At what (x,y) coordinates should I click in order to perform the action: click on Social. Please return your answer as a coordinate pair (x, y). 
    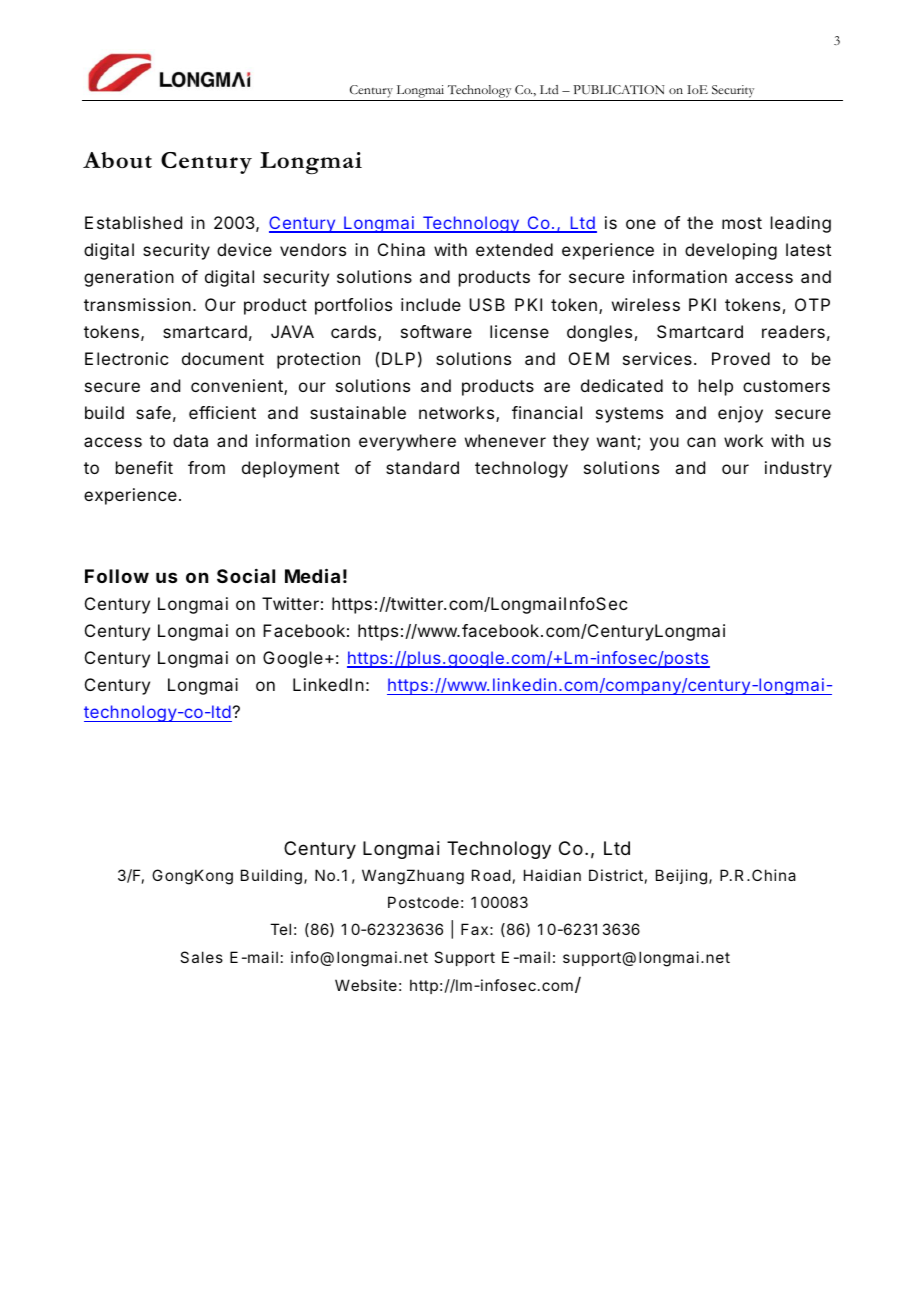
    Looking at the image, I should click on (246, 576).
